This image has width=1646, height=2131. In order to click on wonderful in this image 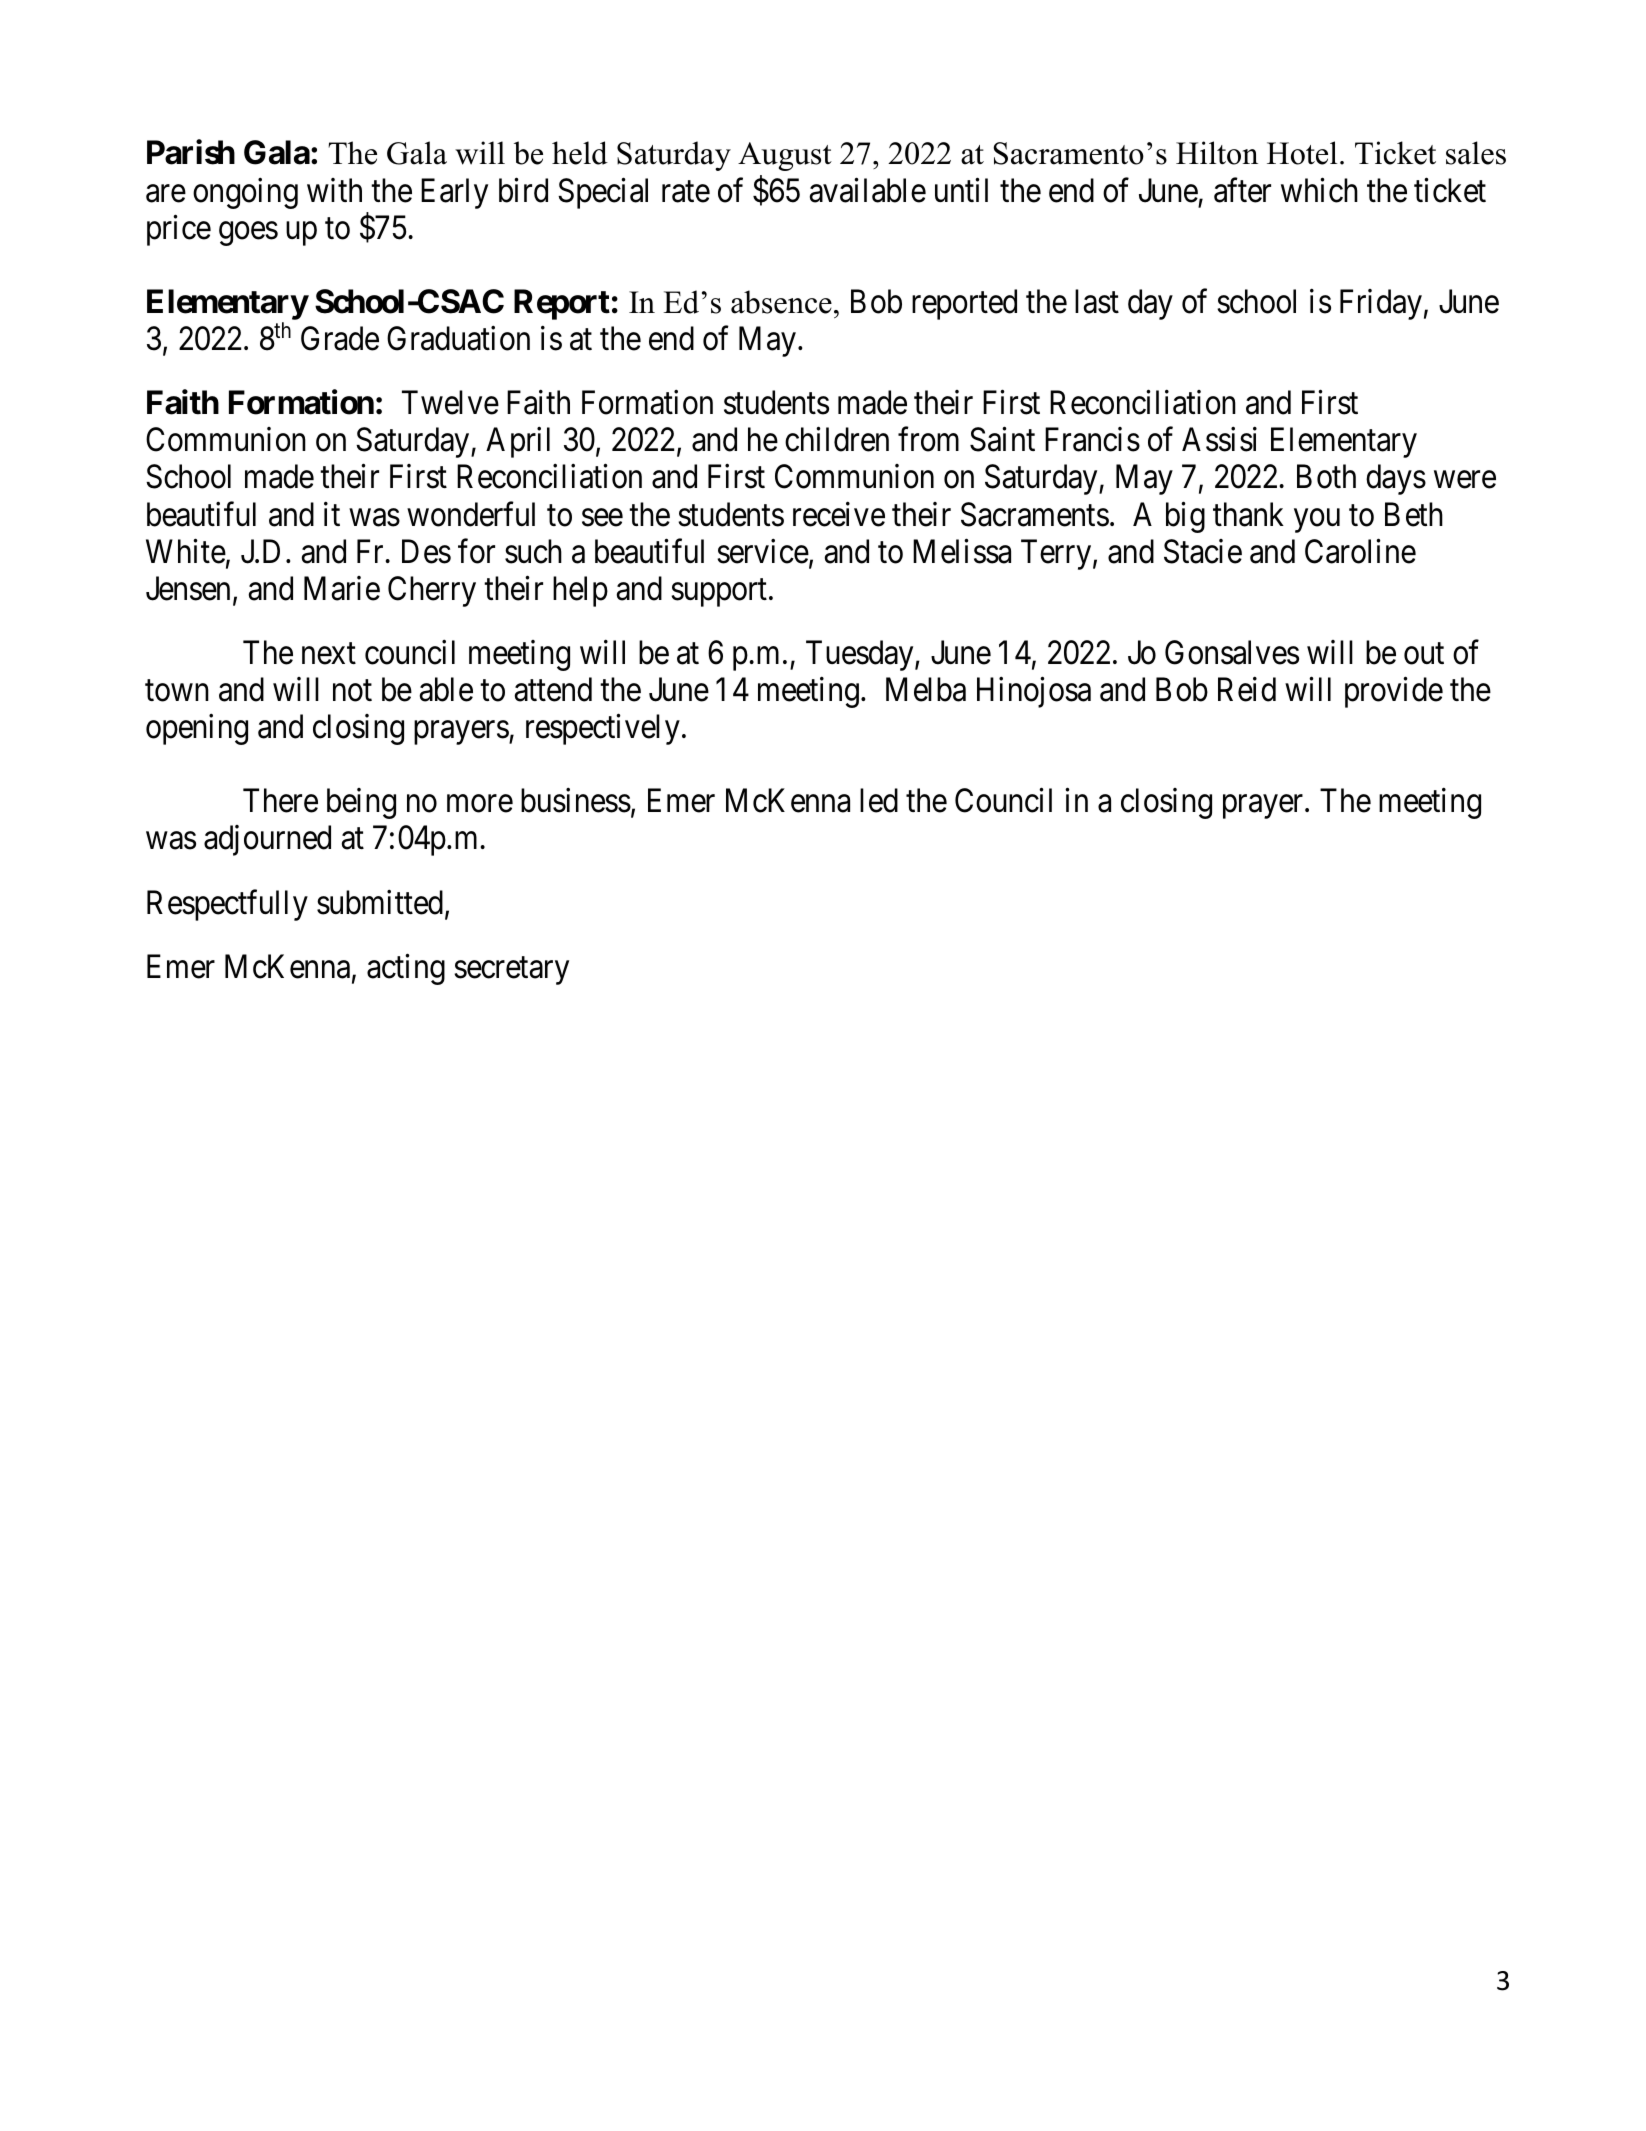, I will do `click(471, 514)`.
